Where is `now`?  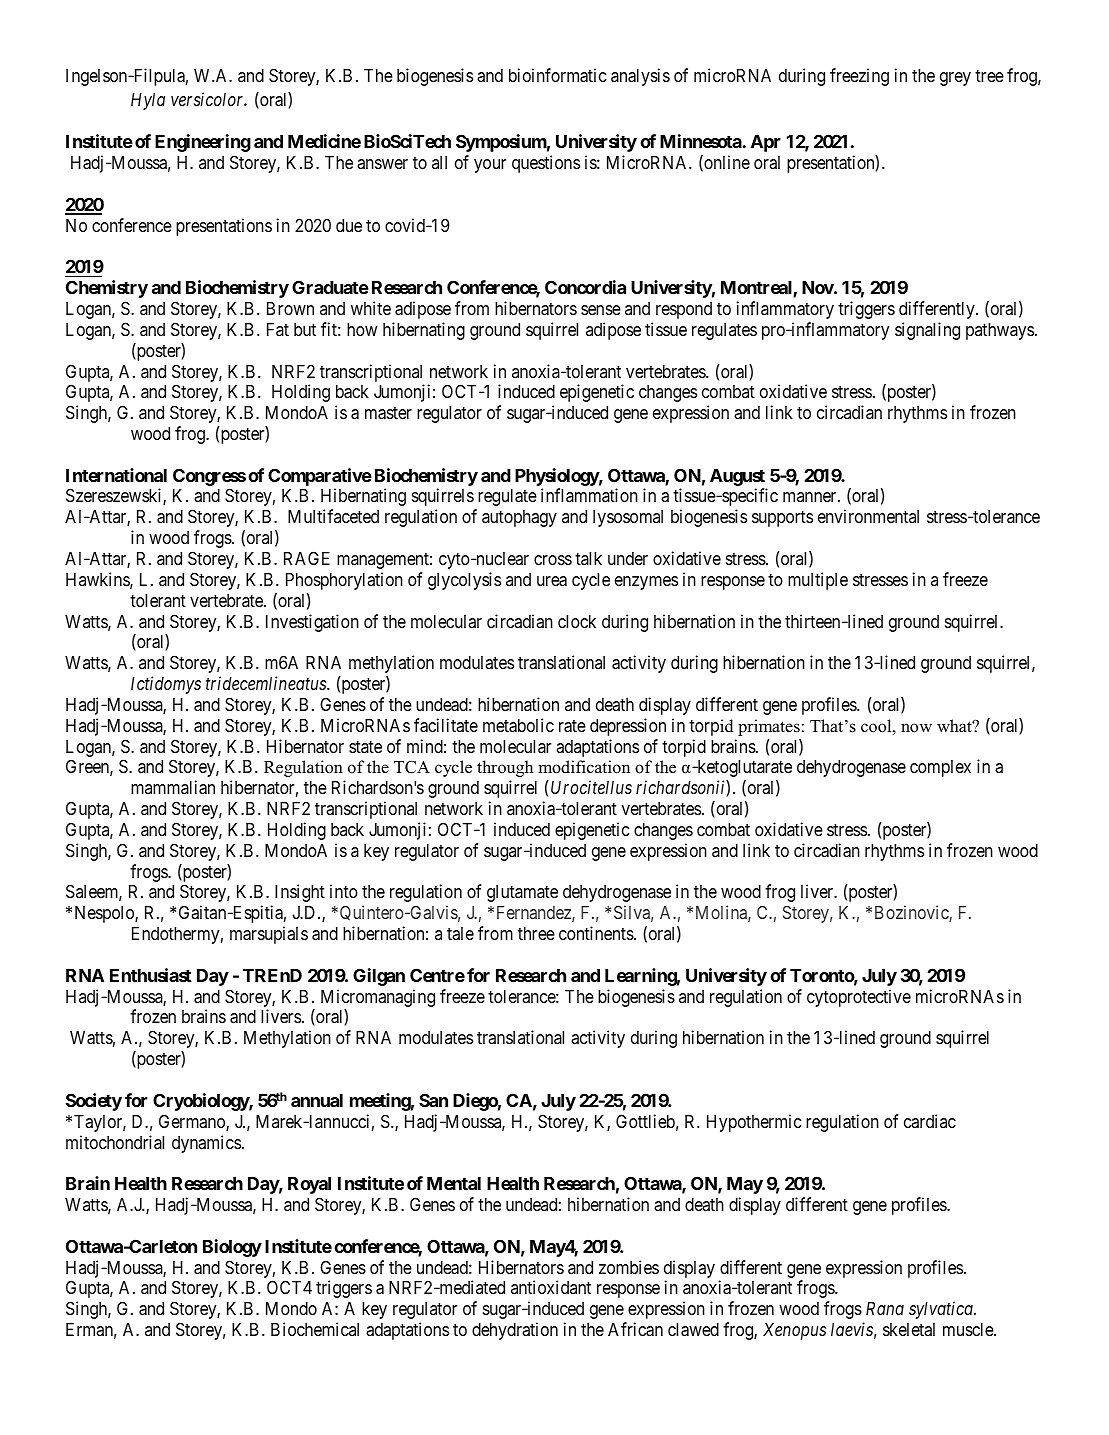 now is located at coordinates (916, 728).
